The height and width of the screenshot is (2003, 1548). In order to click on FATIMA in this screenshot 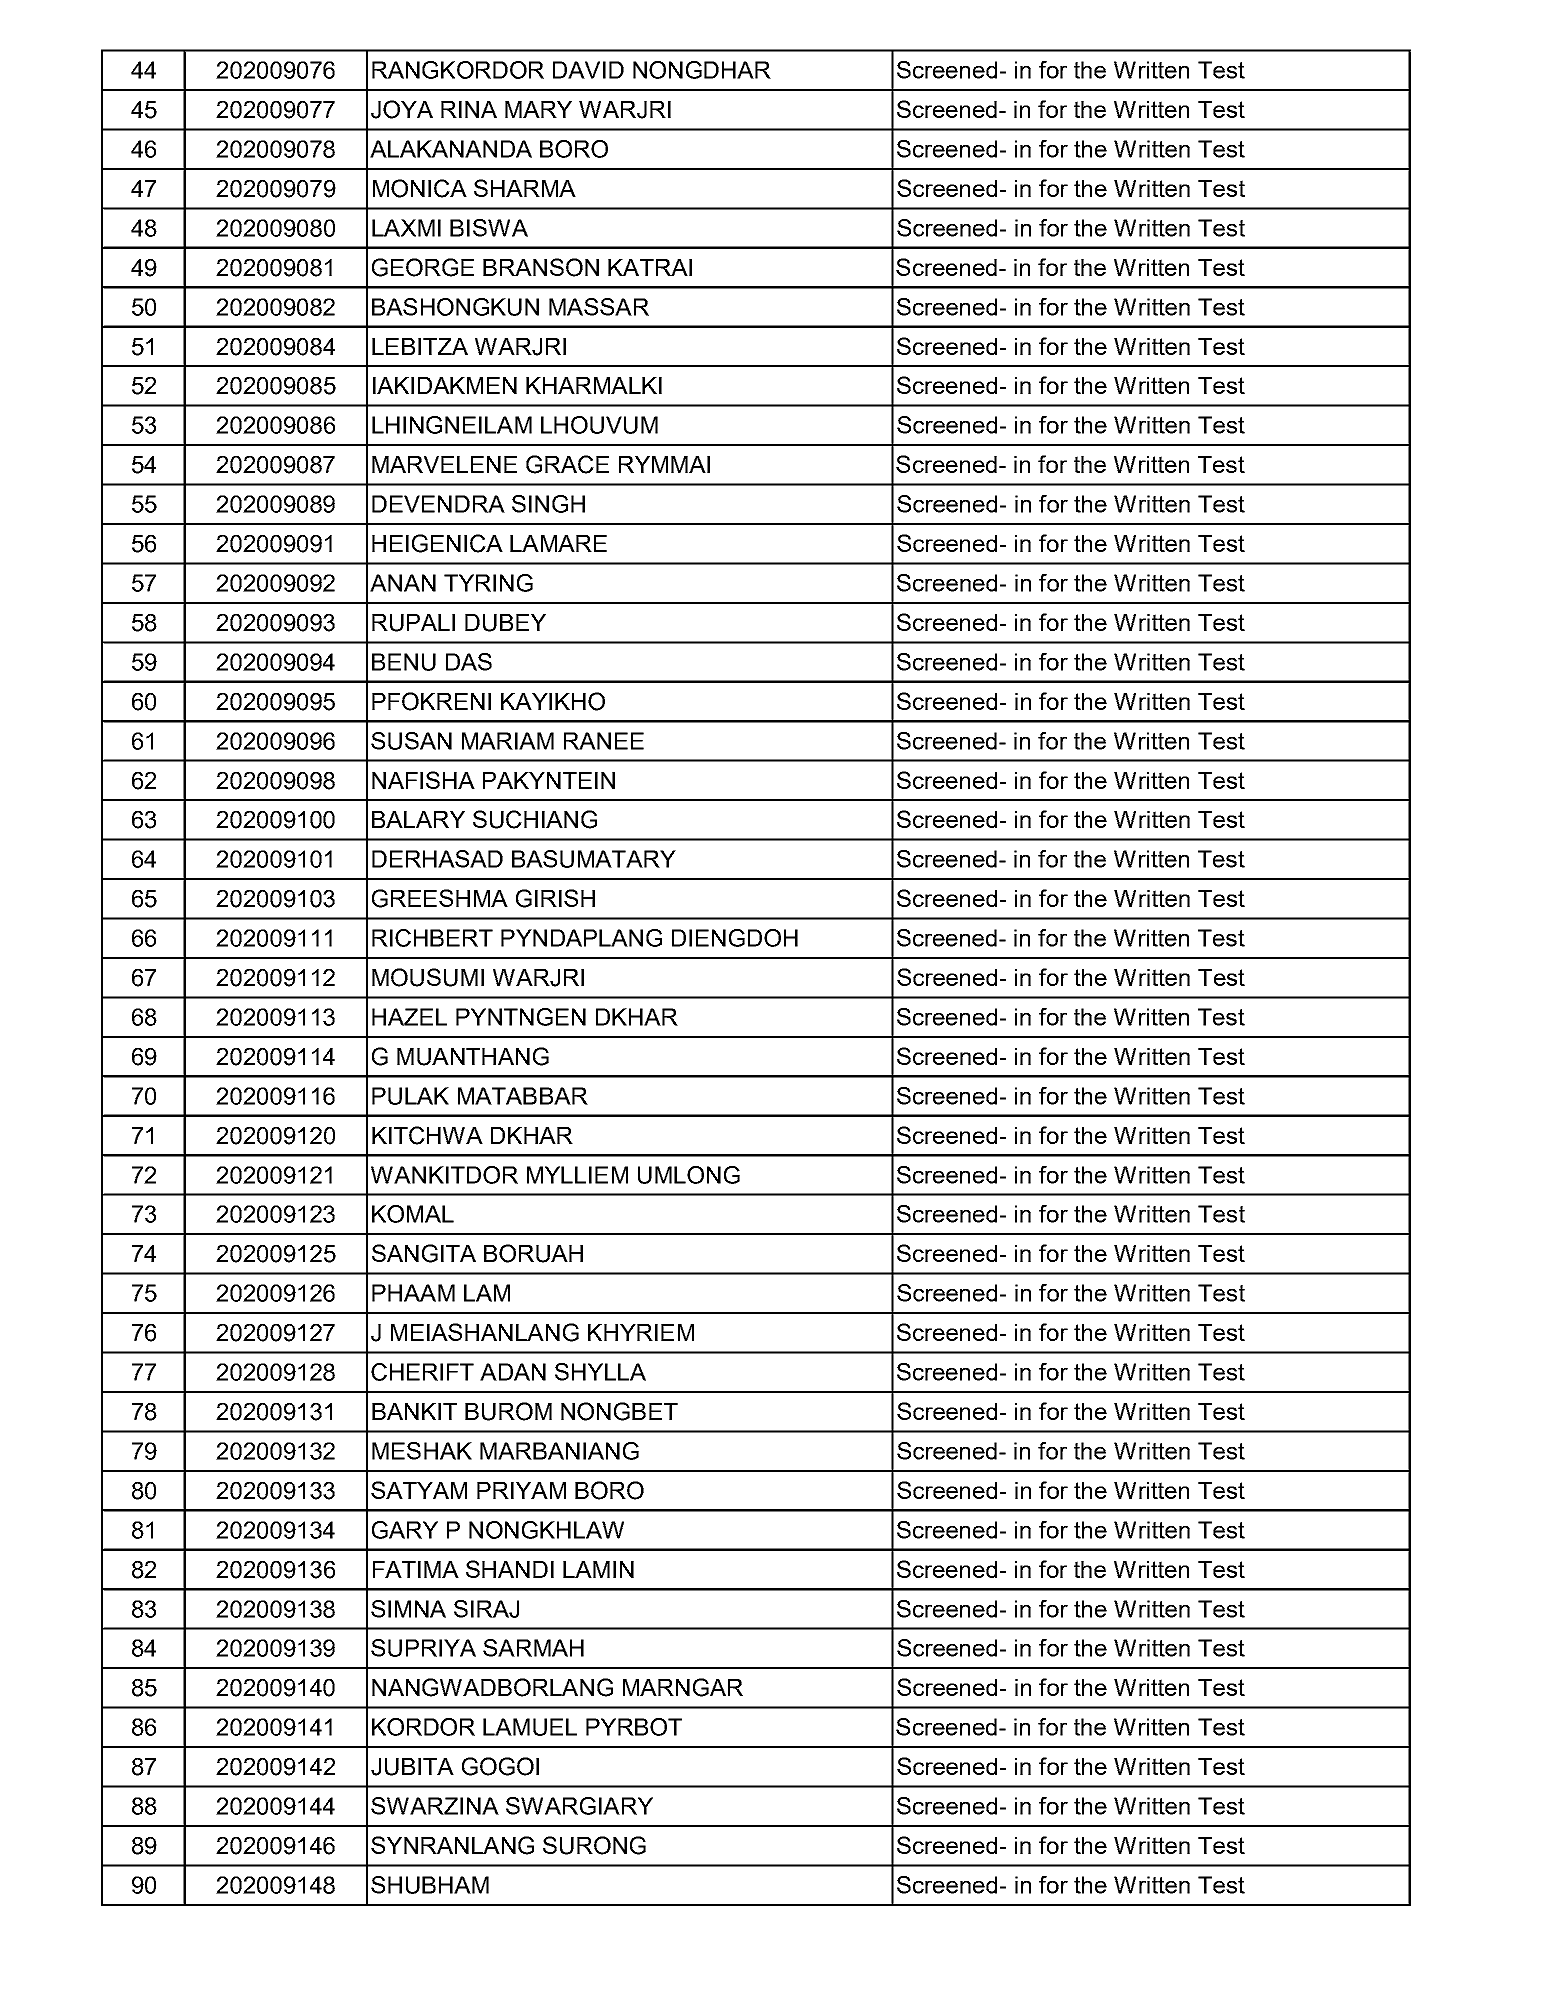, I will do `click(416, 1569)`.
